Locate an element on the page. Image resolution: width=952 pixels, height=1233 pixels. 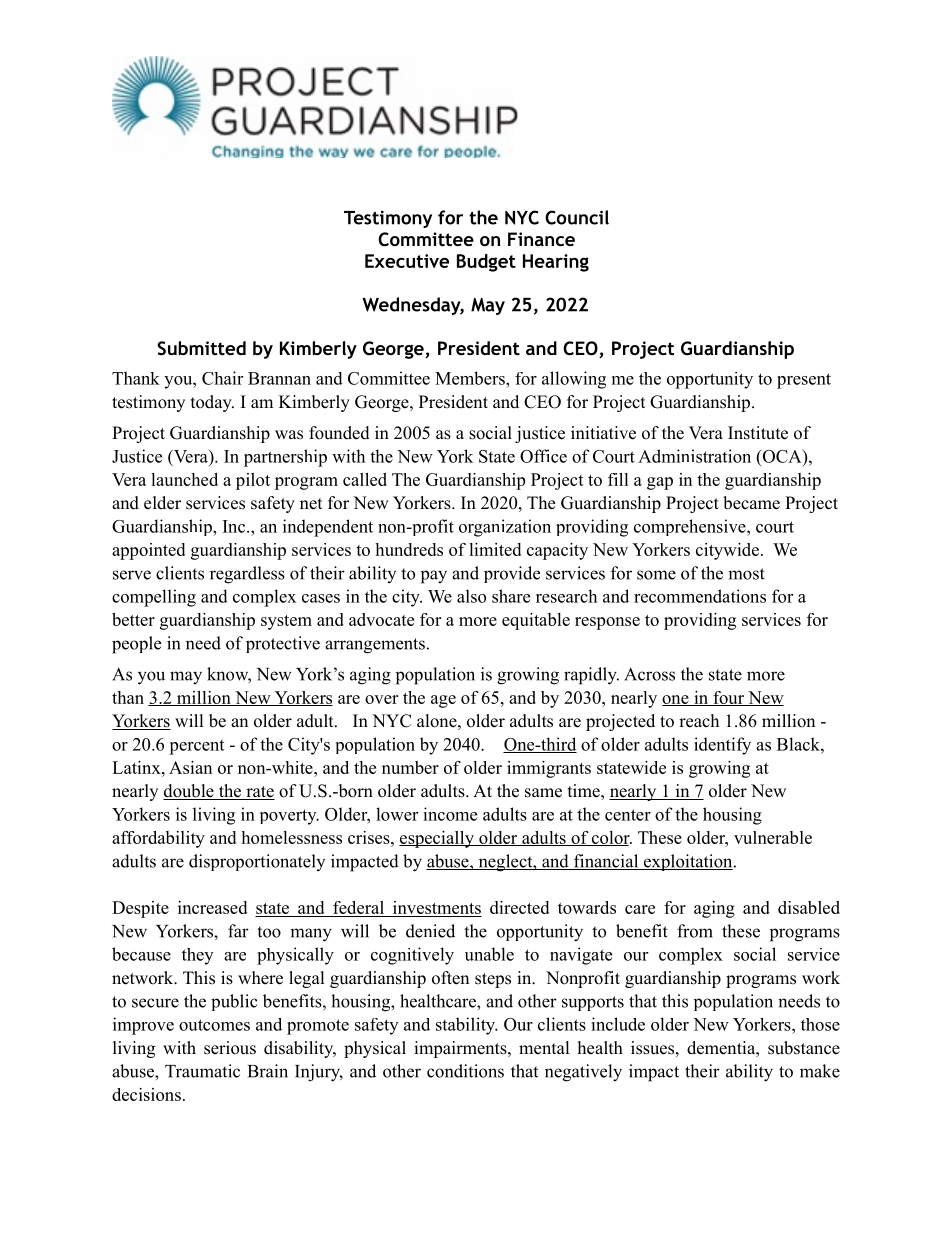
most is located at coordinates (746, 574).
